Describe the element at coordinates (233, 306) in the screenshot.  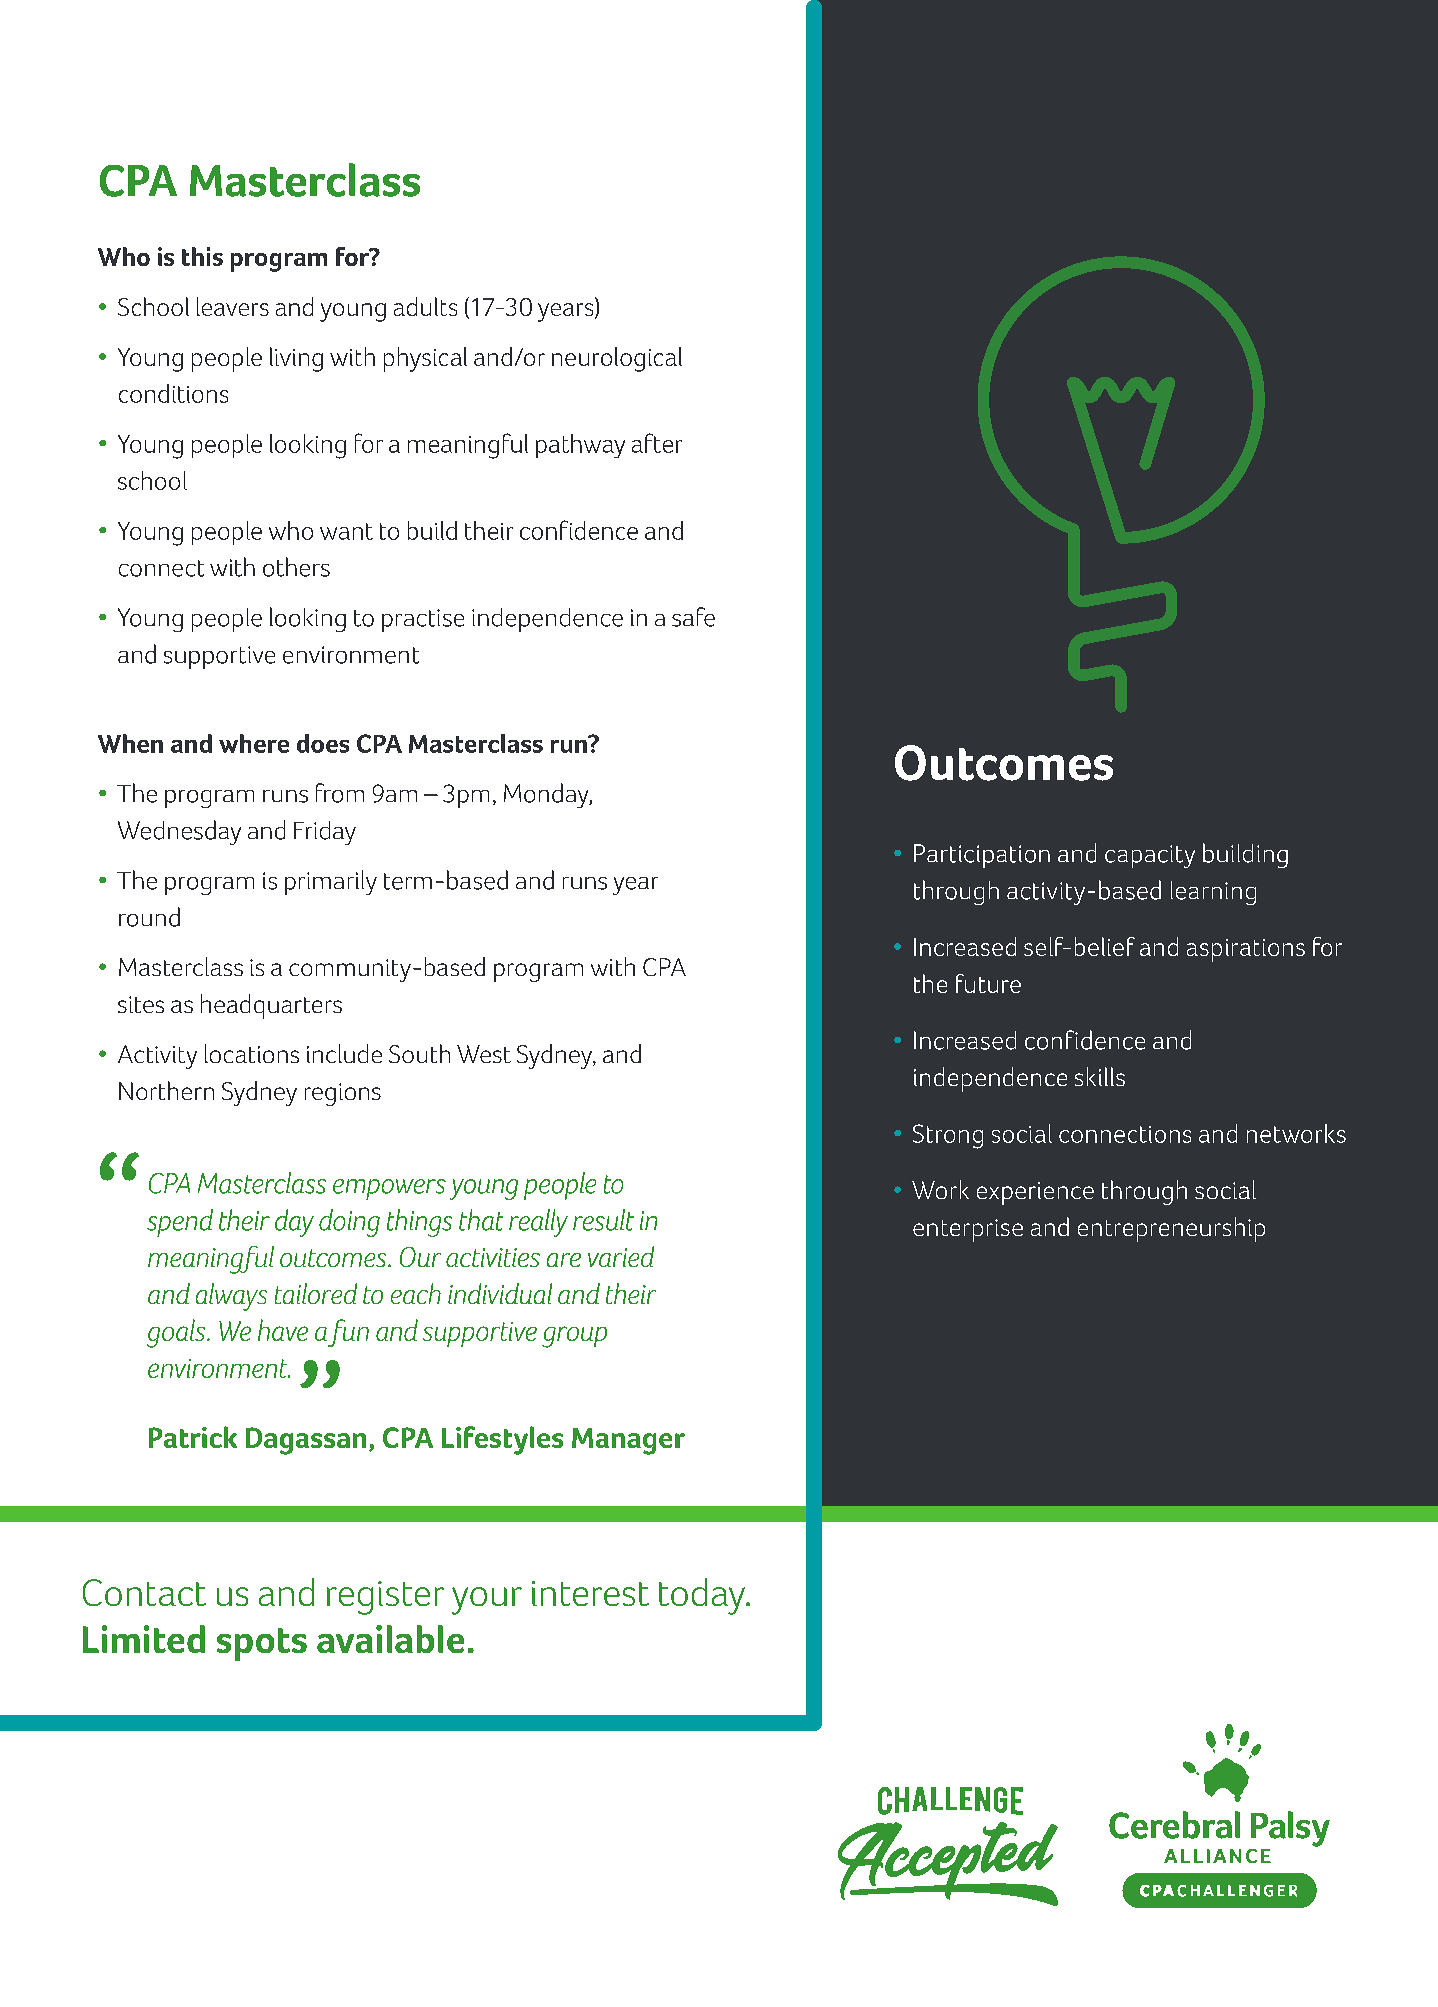
I see `leavers` at that location.
